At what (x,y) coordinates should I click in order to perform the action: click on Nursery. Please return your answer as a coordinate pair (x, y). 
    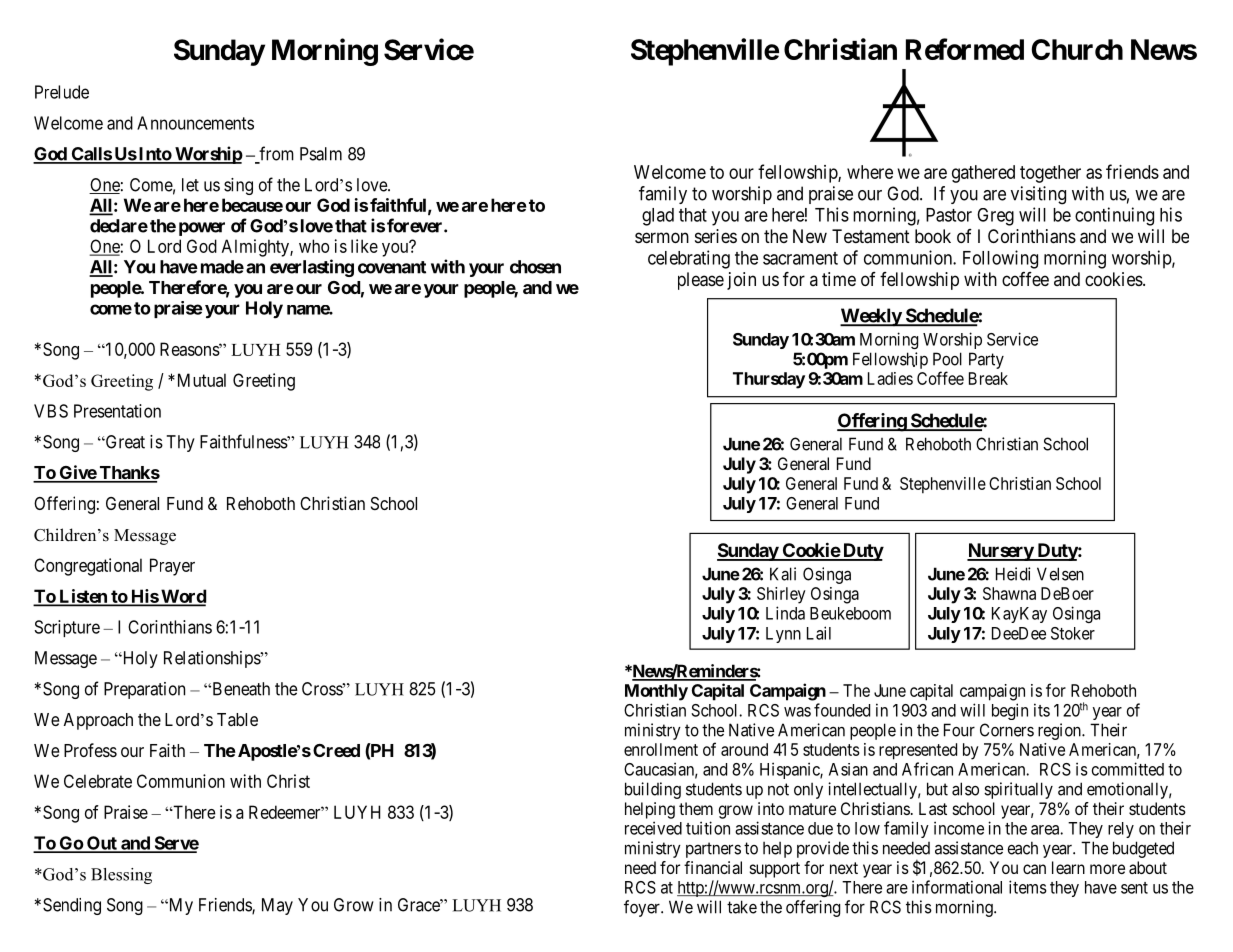
    Looking at the image, I should click on (1001, 552).
